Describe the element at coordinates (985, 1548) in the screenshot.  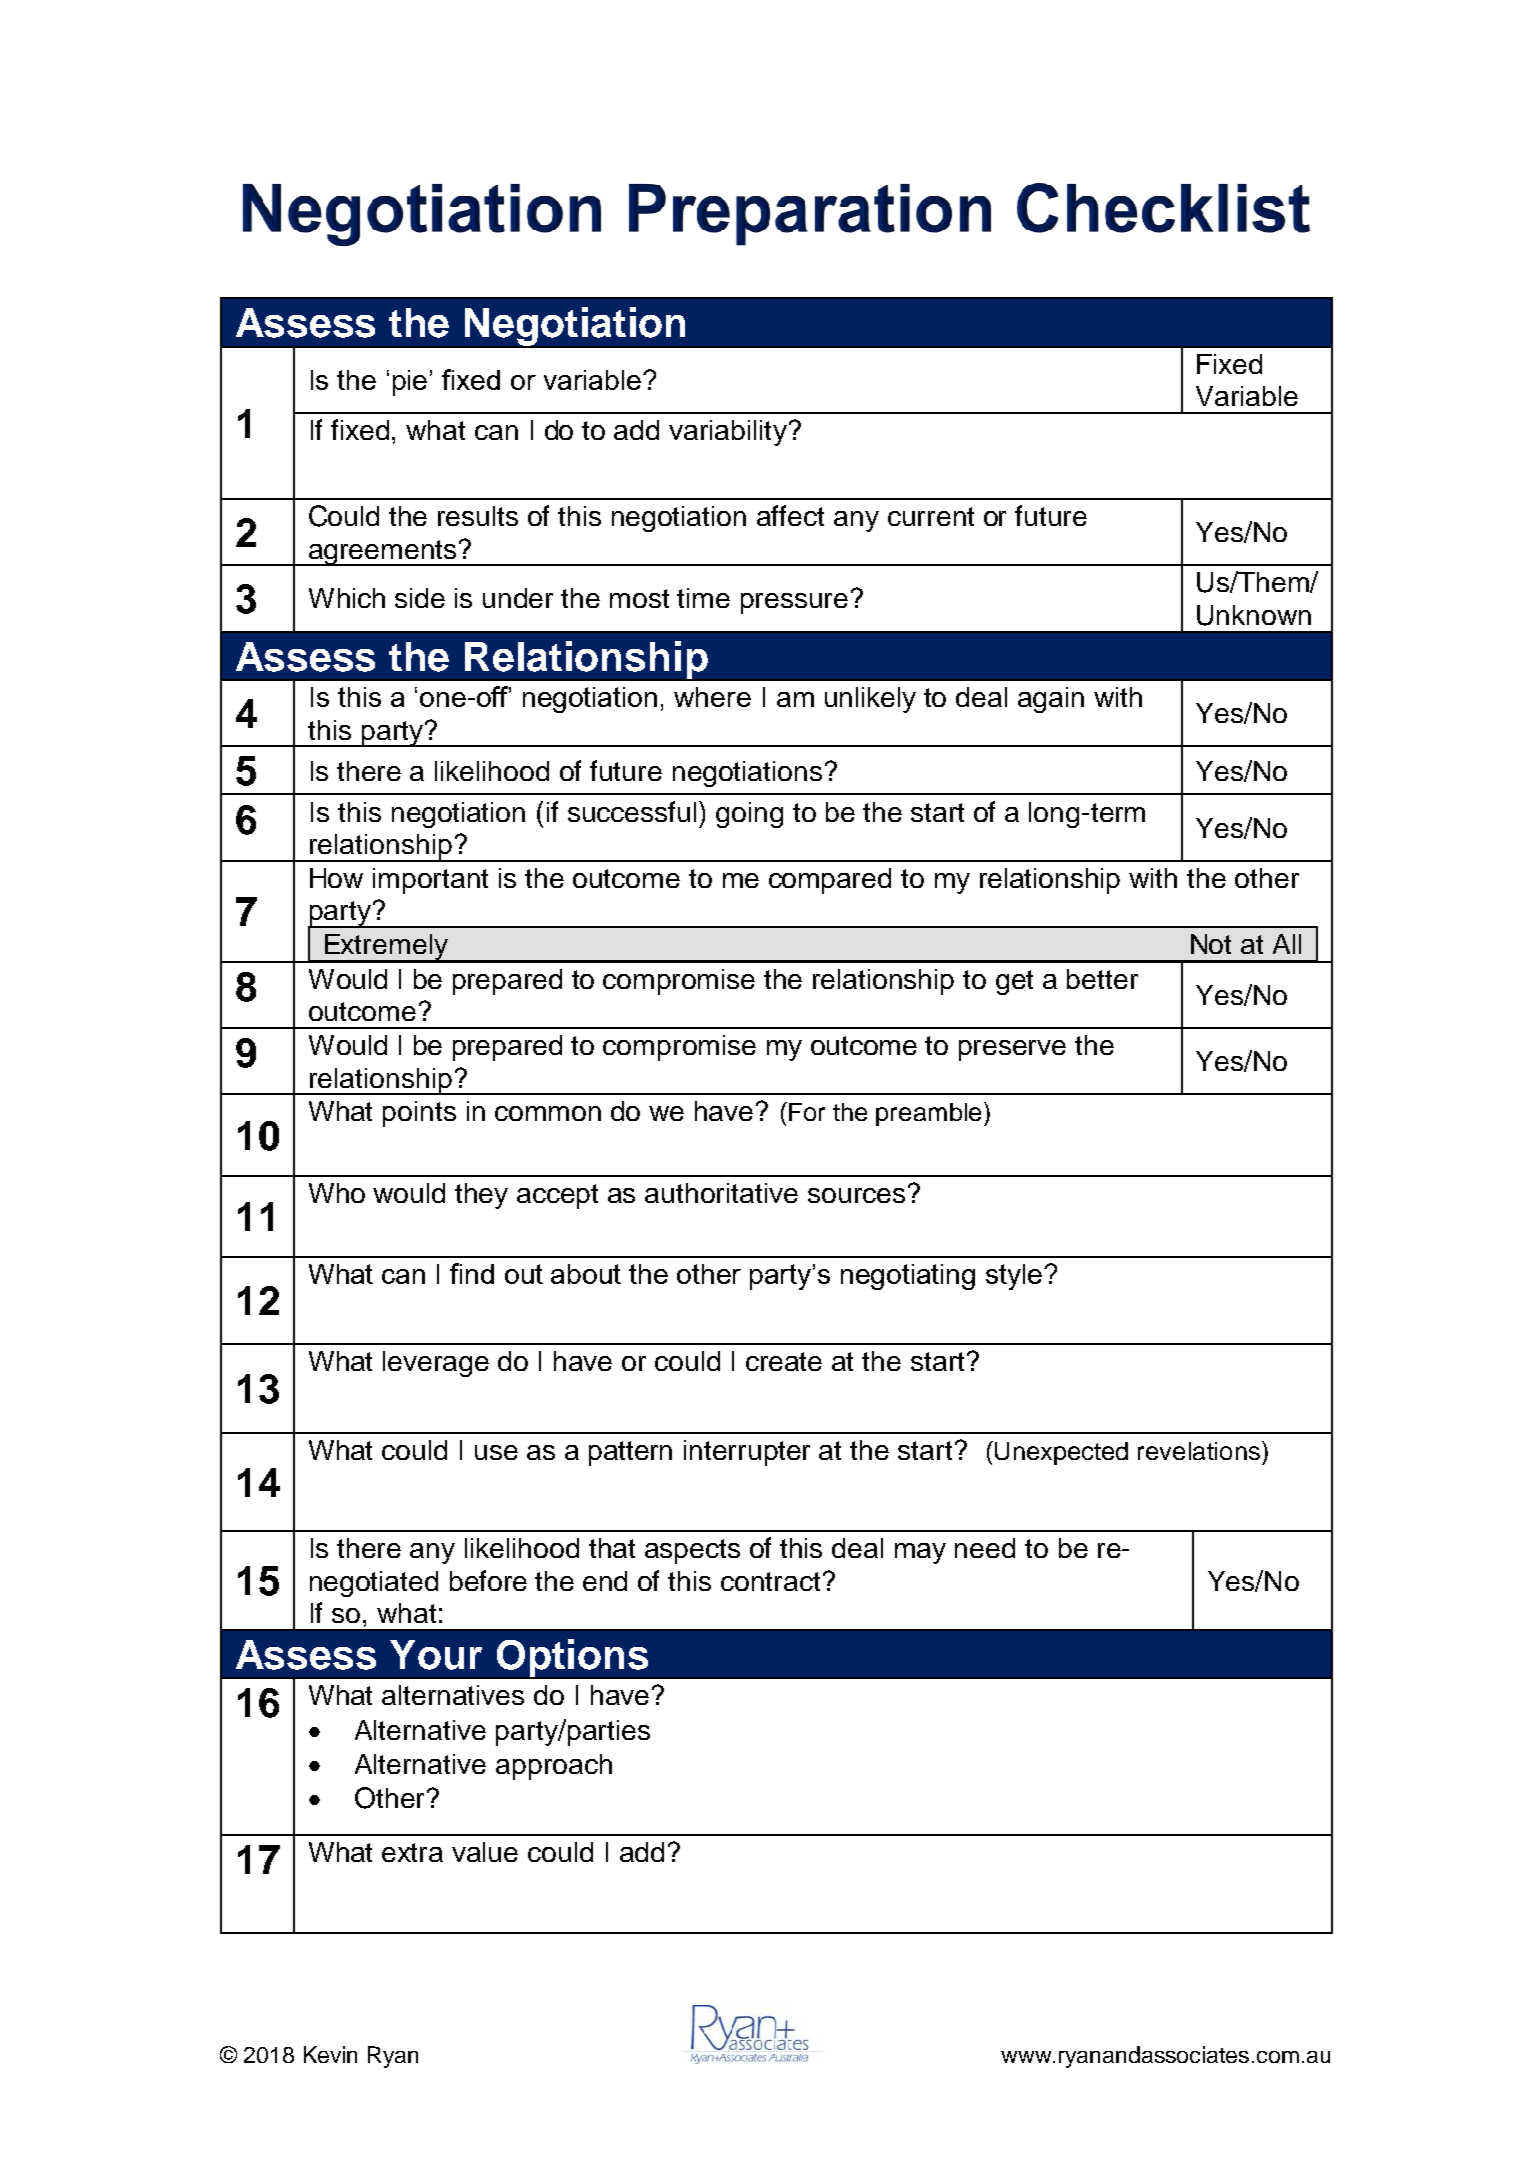
I see `need` at that location.
